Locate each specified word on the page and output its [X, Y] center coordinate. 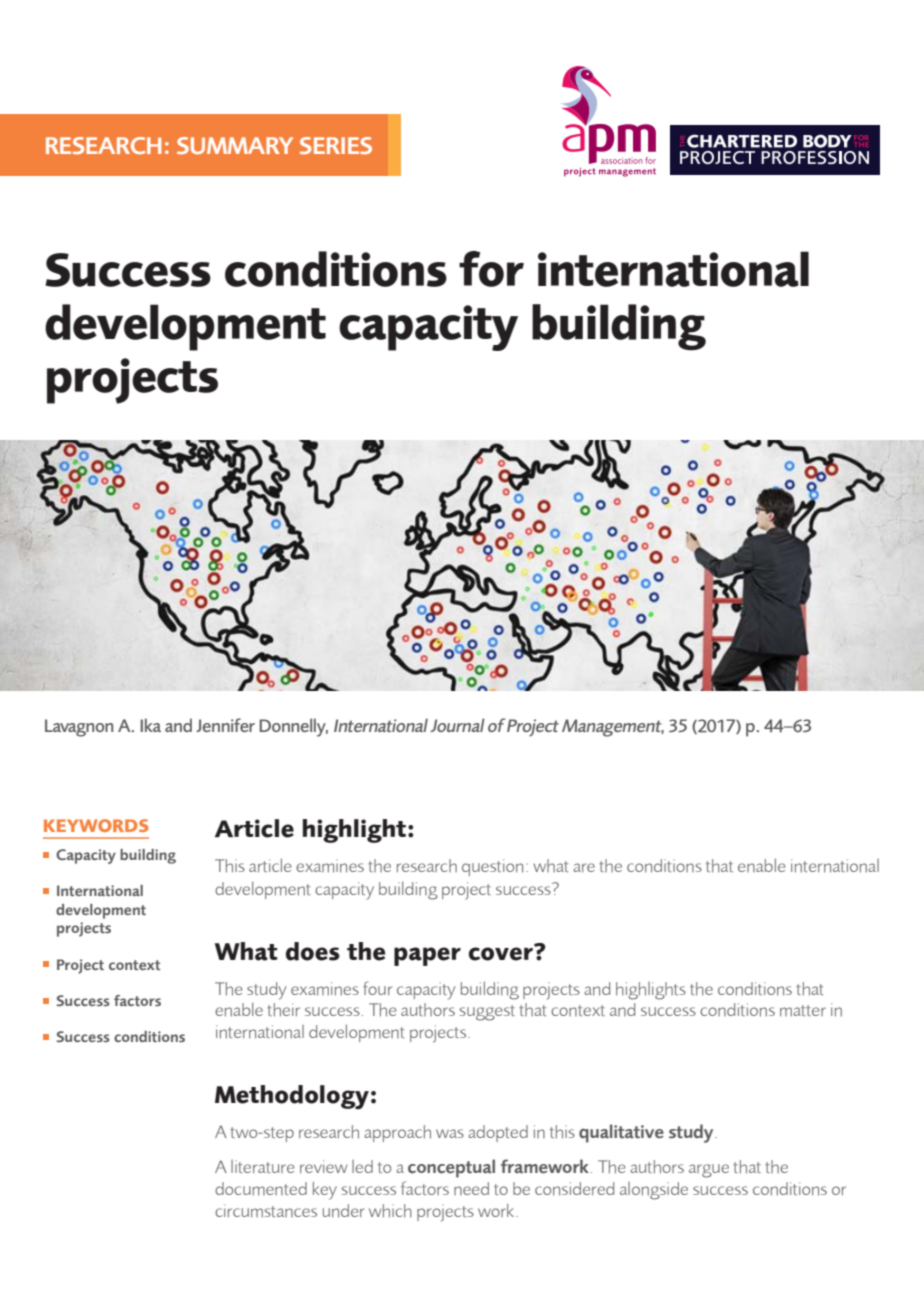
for [491, 269]
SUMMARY [235, 145]
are [584, 867]
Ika [150, 725]
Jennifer [225, 725]
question [492, 867]
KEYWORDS [96, 825]
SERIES [336, 145]
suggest [487, 1013]
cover [502, 953]
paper [427, 956]
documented [261, 1189]
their [283, 1010]
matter [803, 1011]
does [313, 951]
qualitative [621, 1133]
